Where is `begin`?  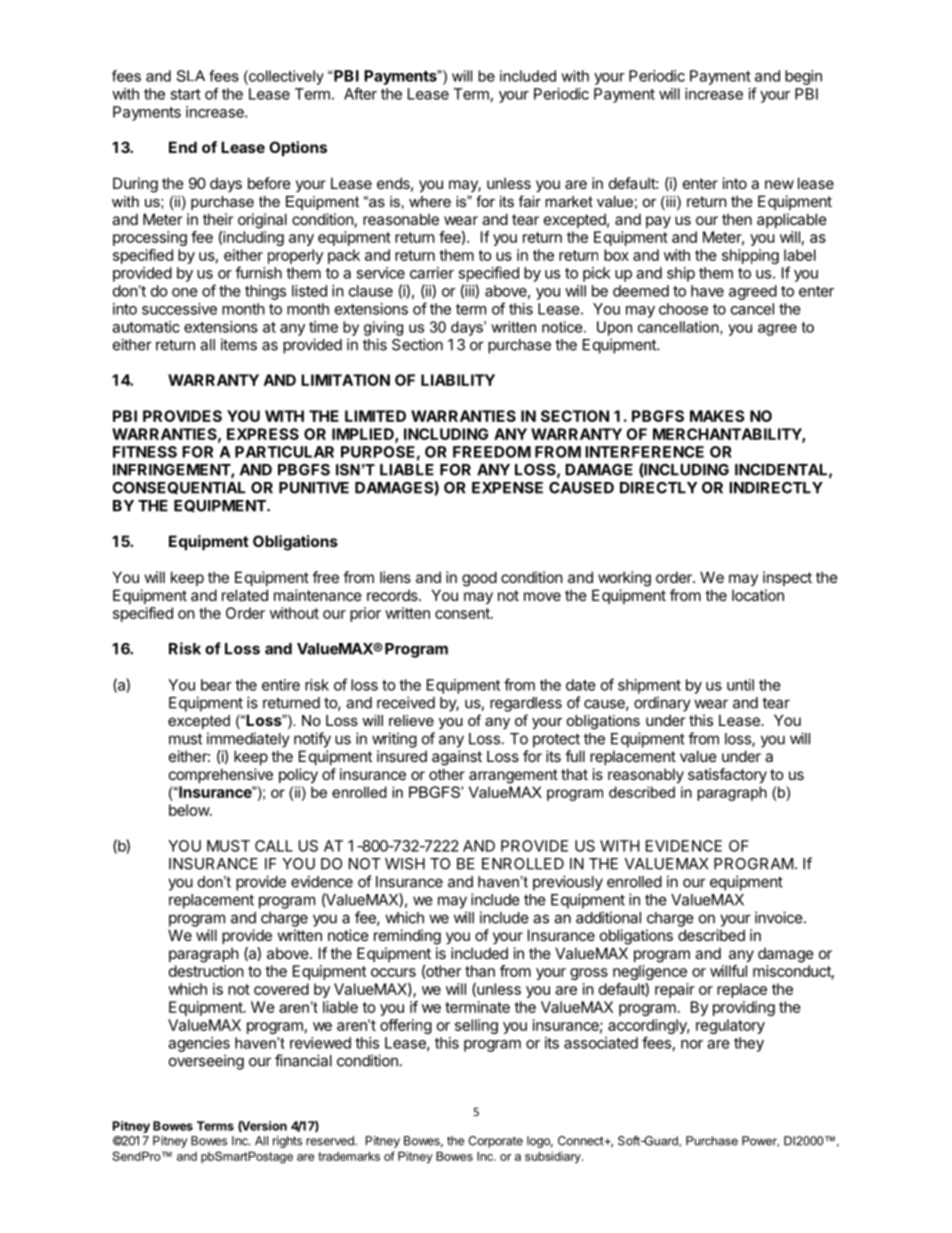 begin is located at coordinates (803, 77).
